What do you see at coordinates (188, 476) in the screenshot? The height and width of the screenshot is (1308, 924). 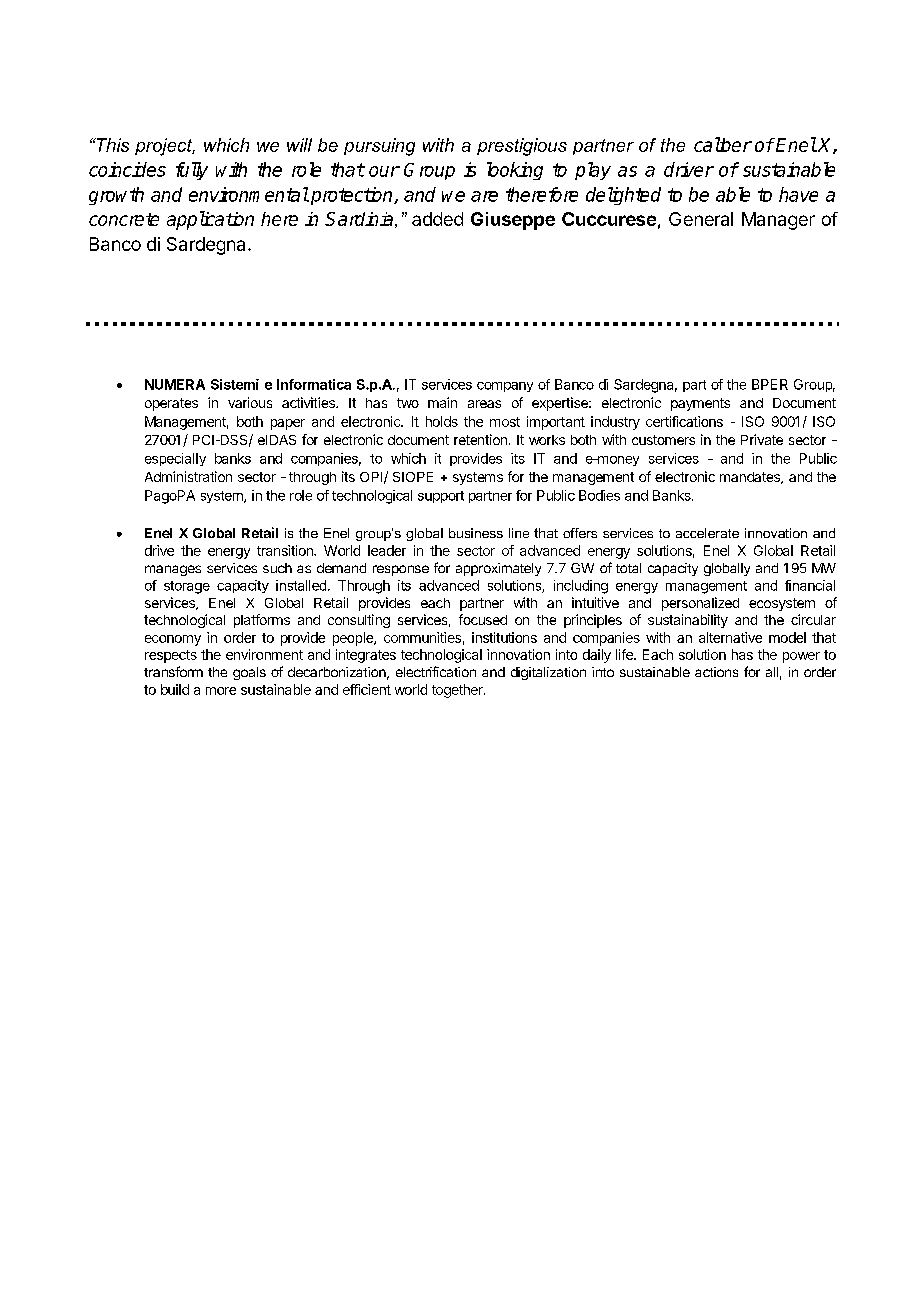 I see `Administration` at bounding box center [188, 476].
